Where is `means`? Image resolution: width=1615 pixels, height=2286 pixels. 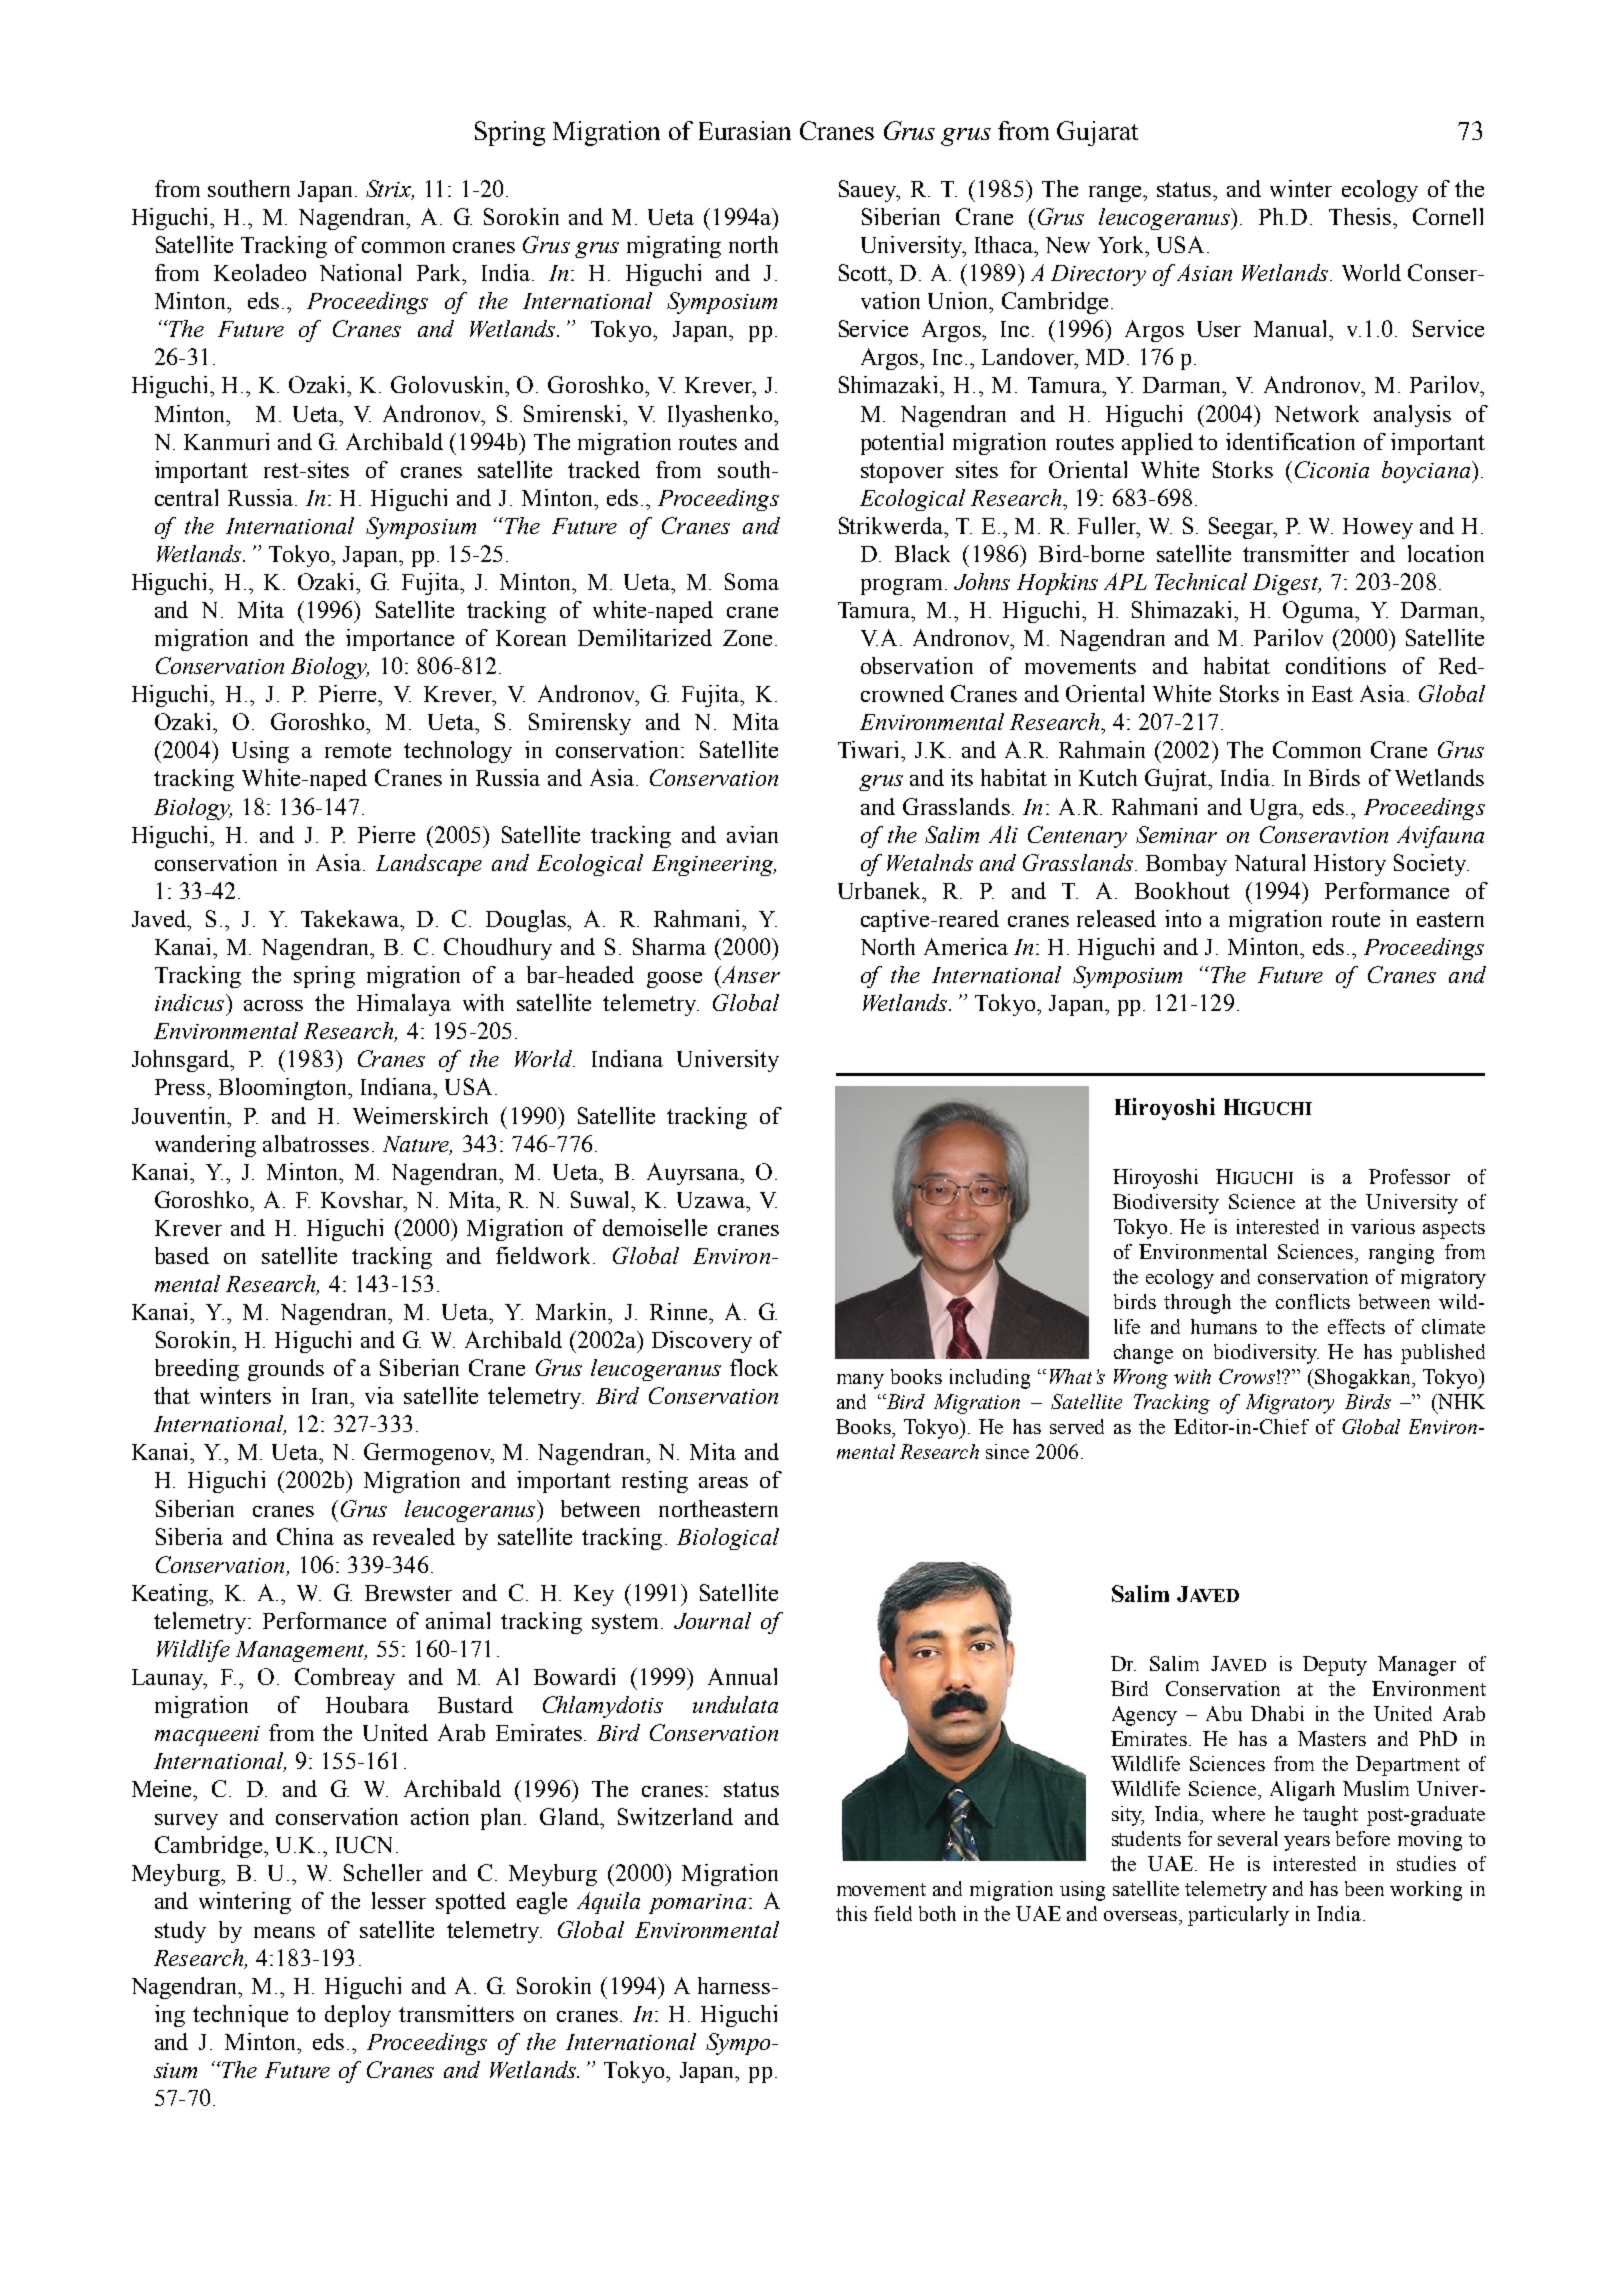 means is located at coordinates (284, 1932).
